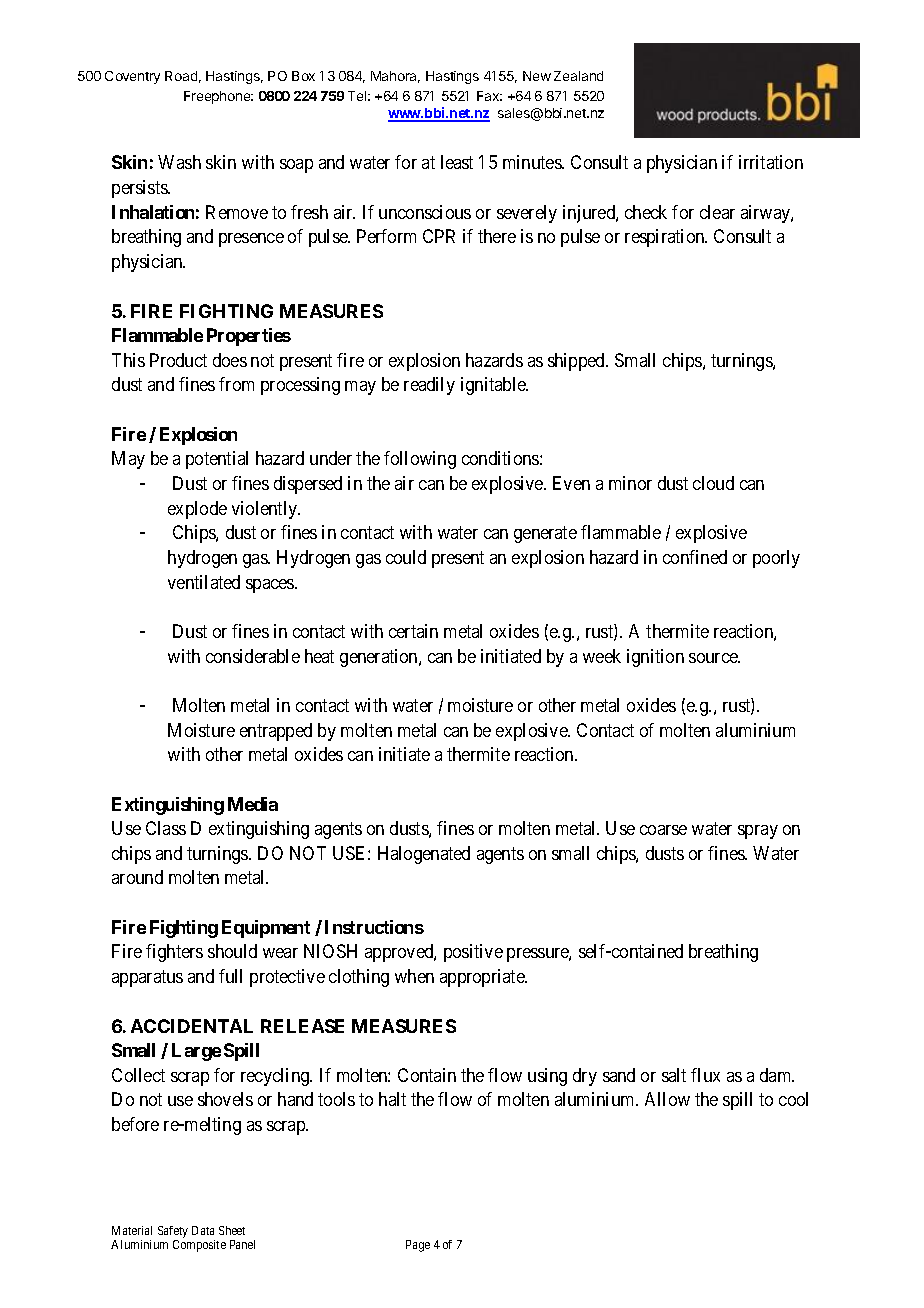 The height and width of the image is (1308, 924). I want to click on Allow, so click(667, 1099).
